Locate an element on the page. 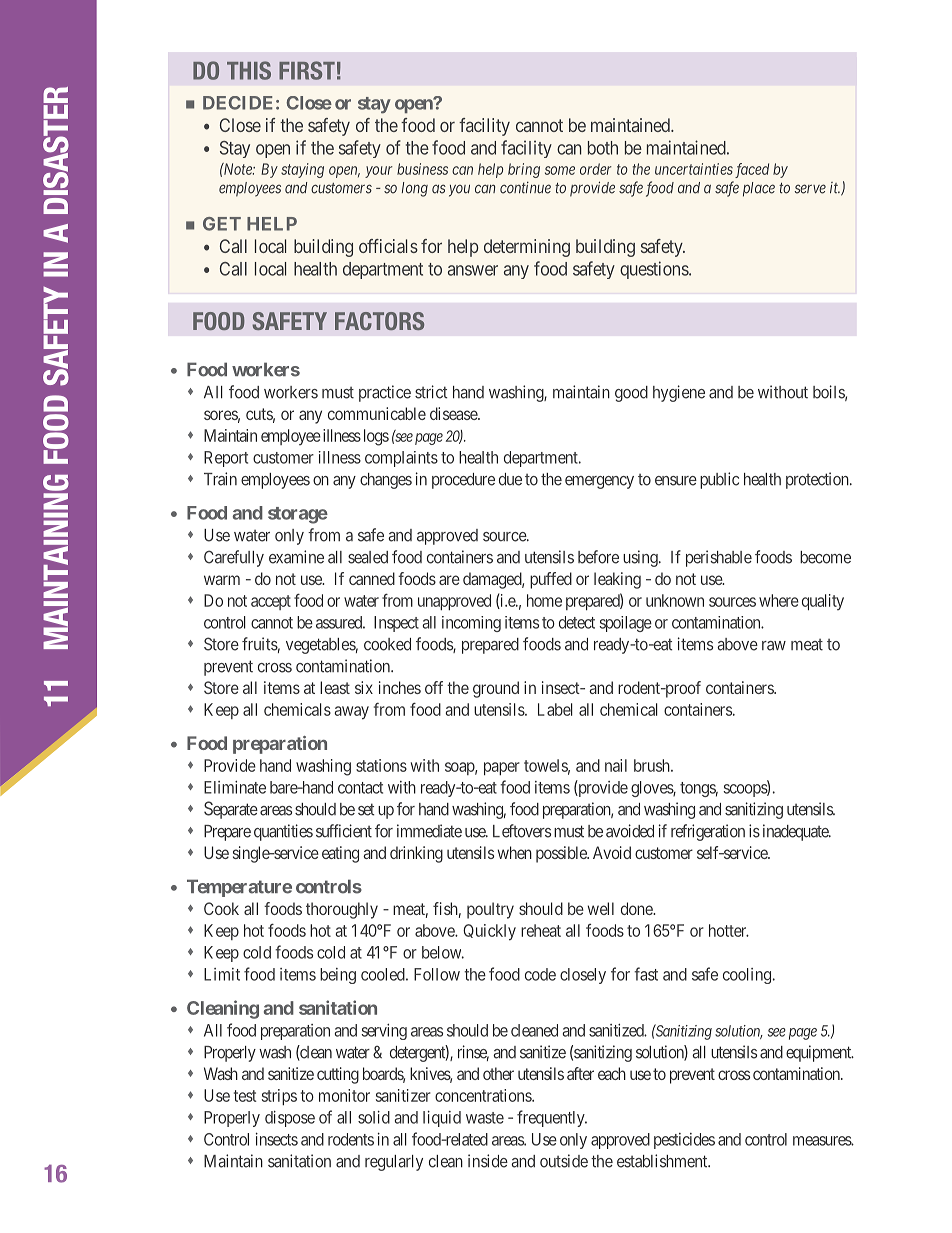  public is located at coordinates (719, 480).
